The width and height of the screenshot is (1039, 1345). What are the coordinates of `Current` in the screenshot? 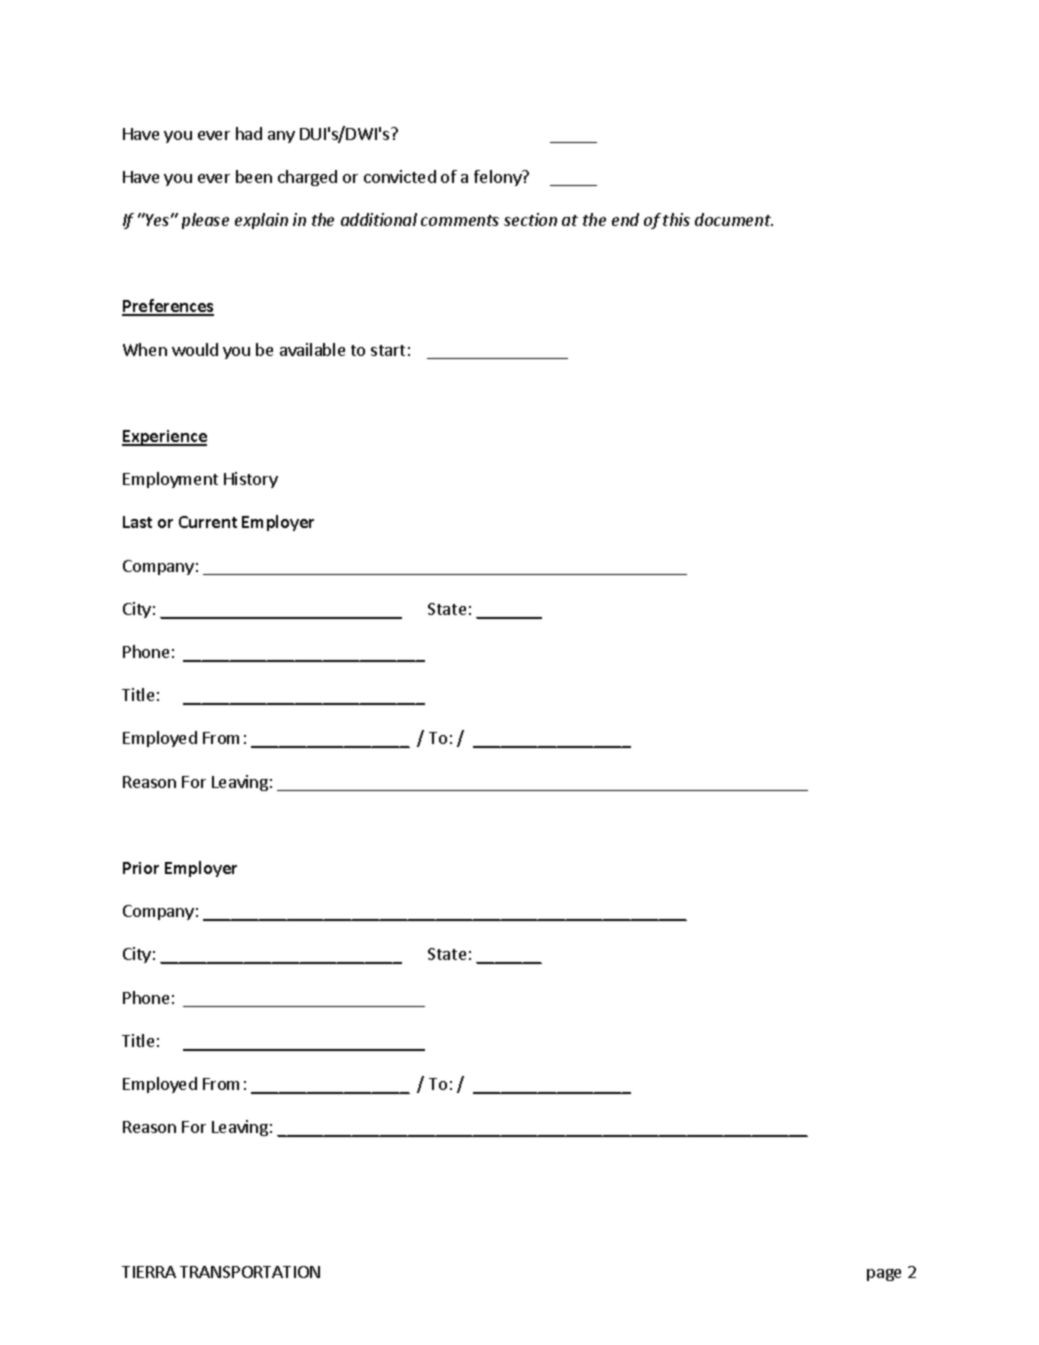 It's located at (208, 522).
